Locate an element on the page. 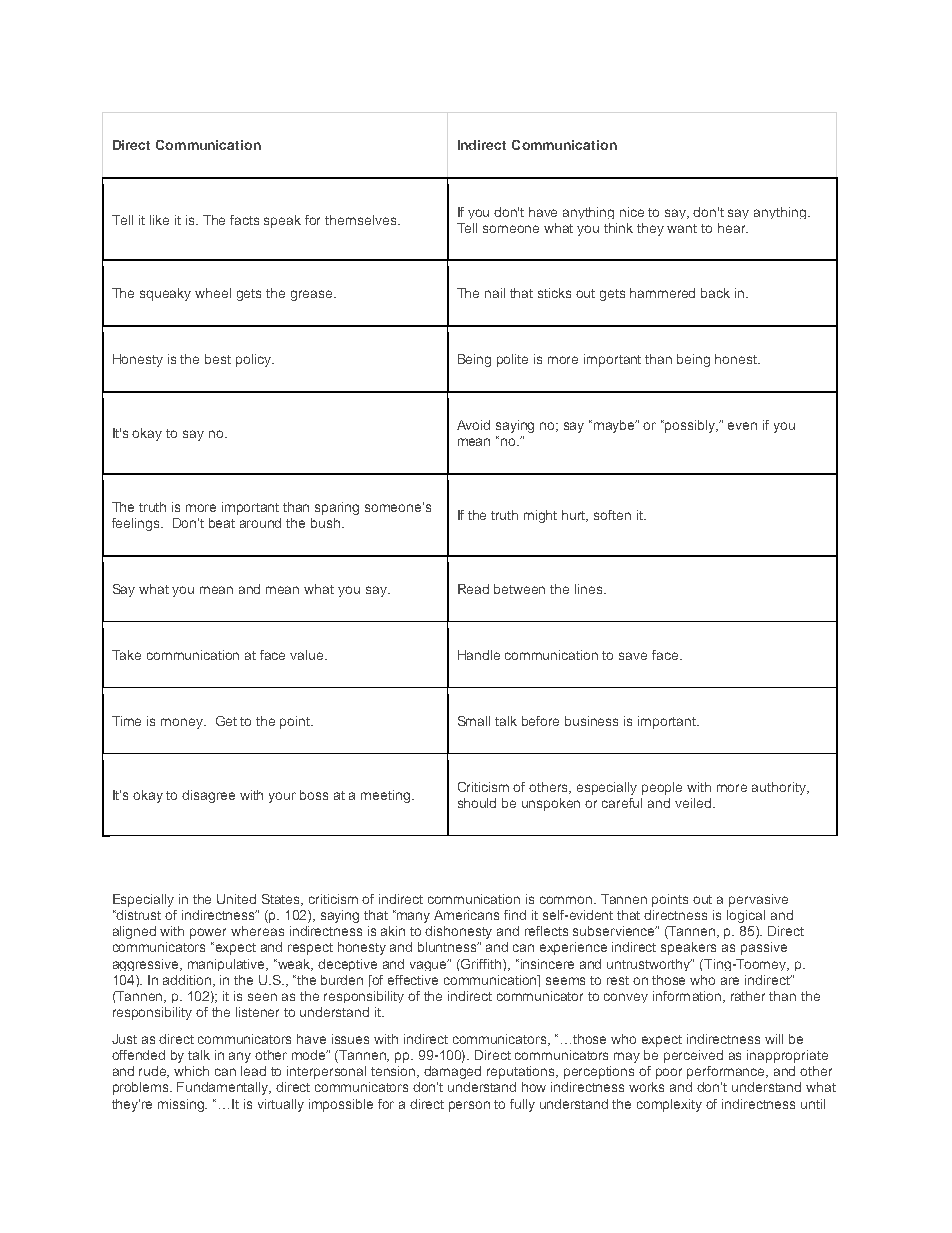 The image size is (952, 1233). veiled is located at coordinates (694, 803).
